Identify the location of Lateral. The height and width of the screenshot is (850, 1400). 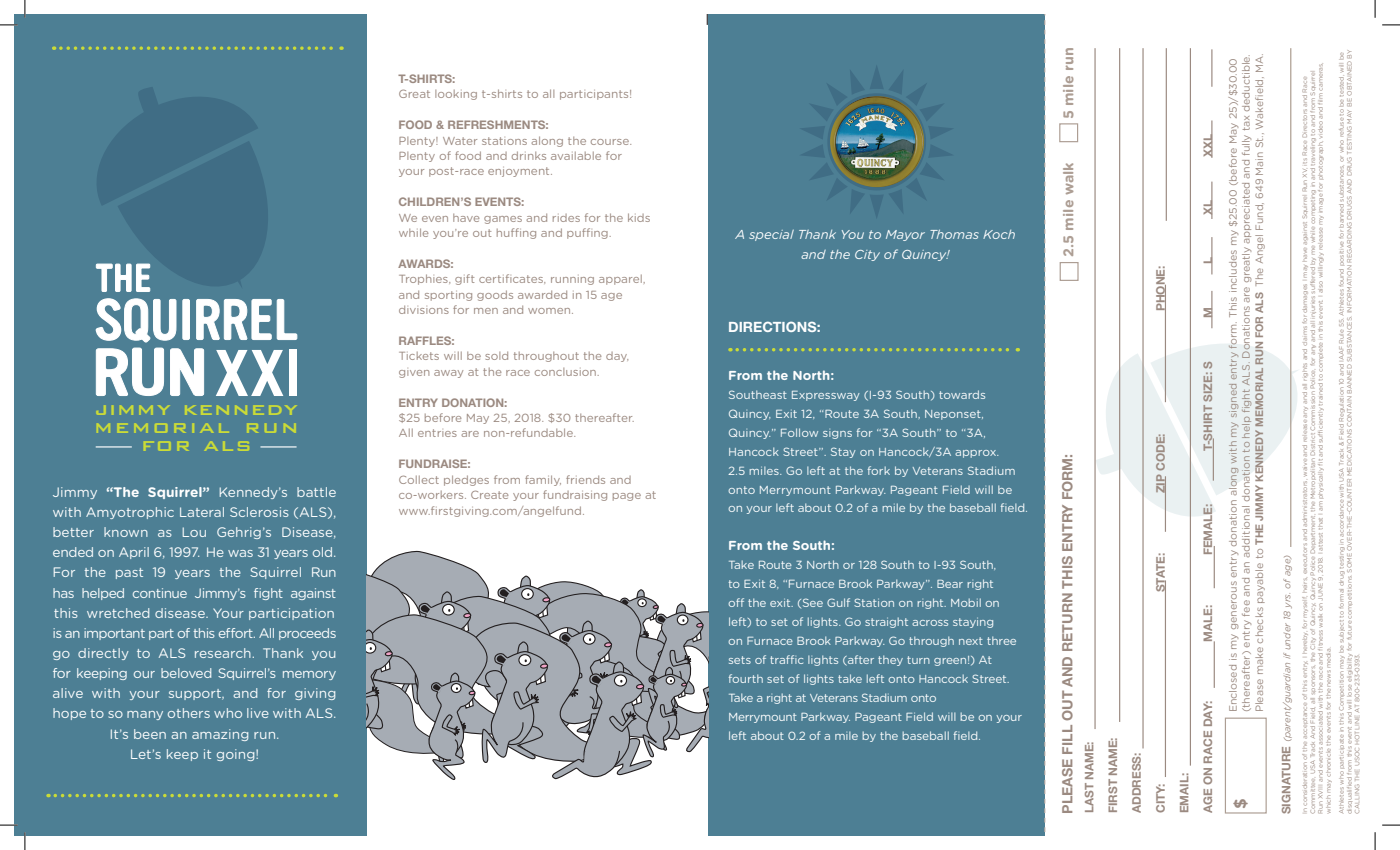
(202, 512).
